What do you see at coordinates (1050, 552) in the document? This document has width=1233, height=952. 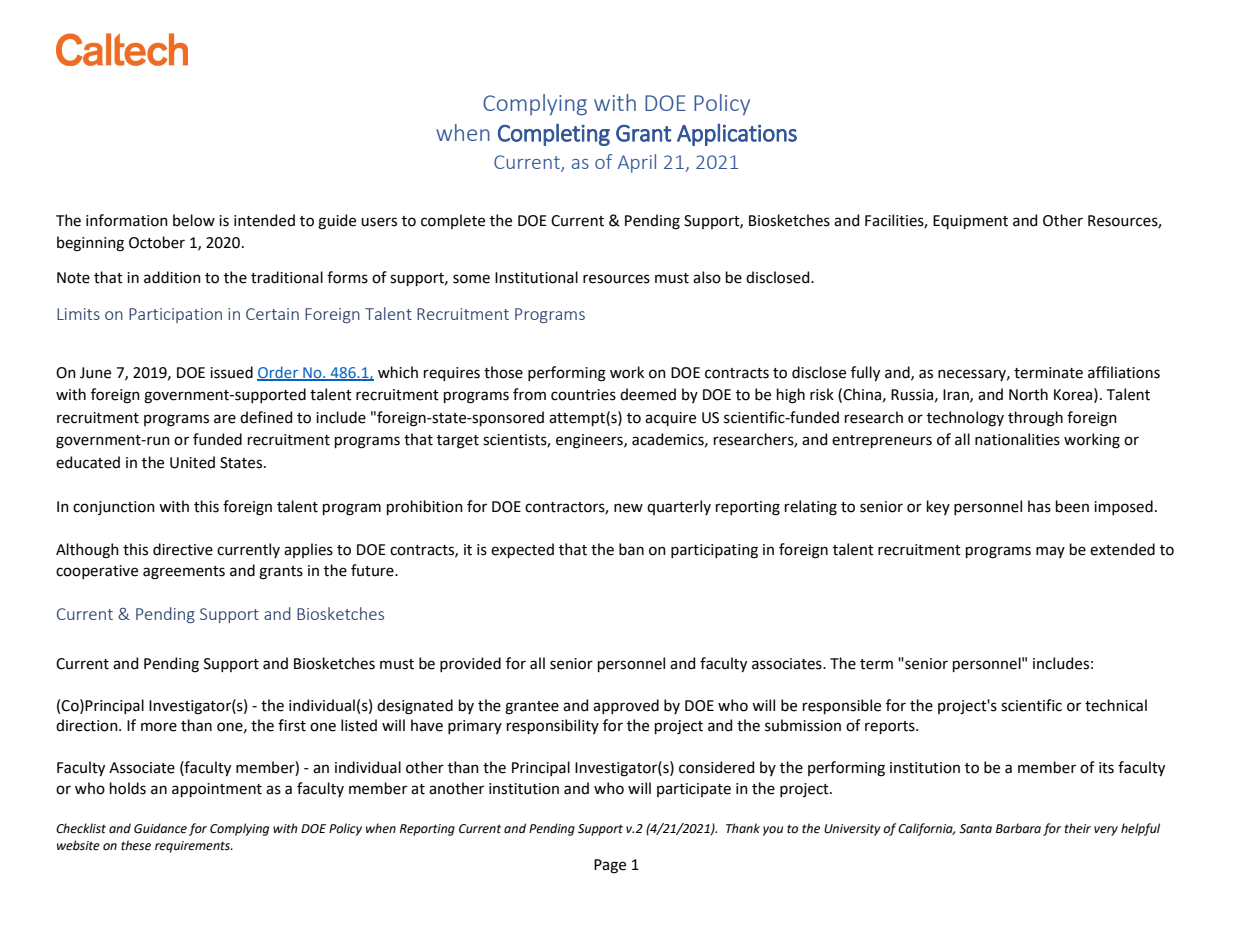 I see `may` at bounding box center [1050, 552].
